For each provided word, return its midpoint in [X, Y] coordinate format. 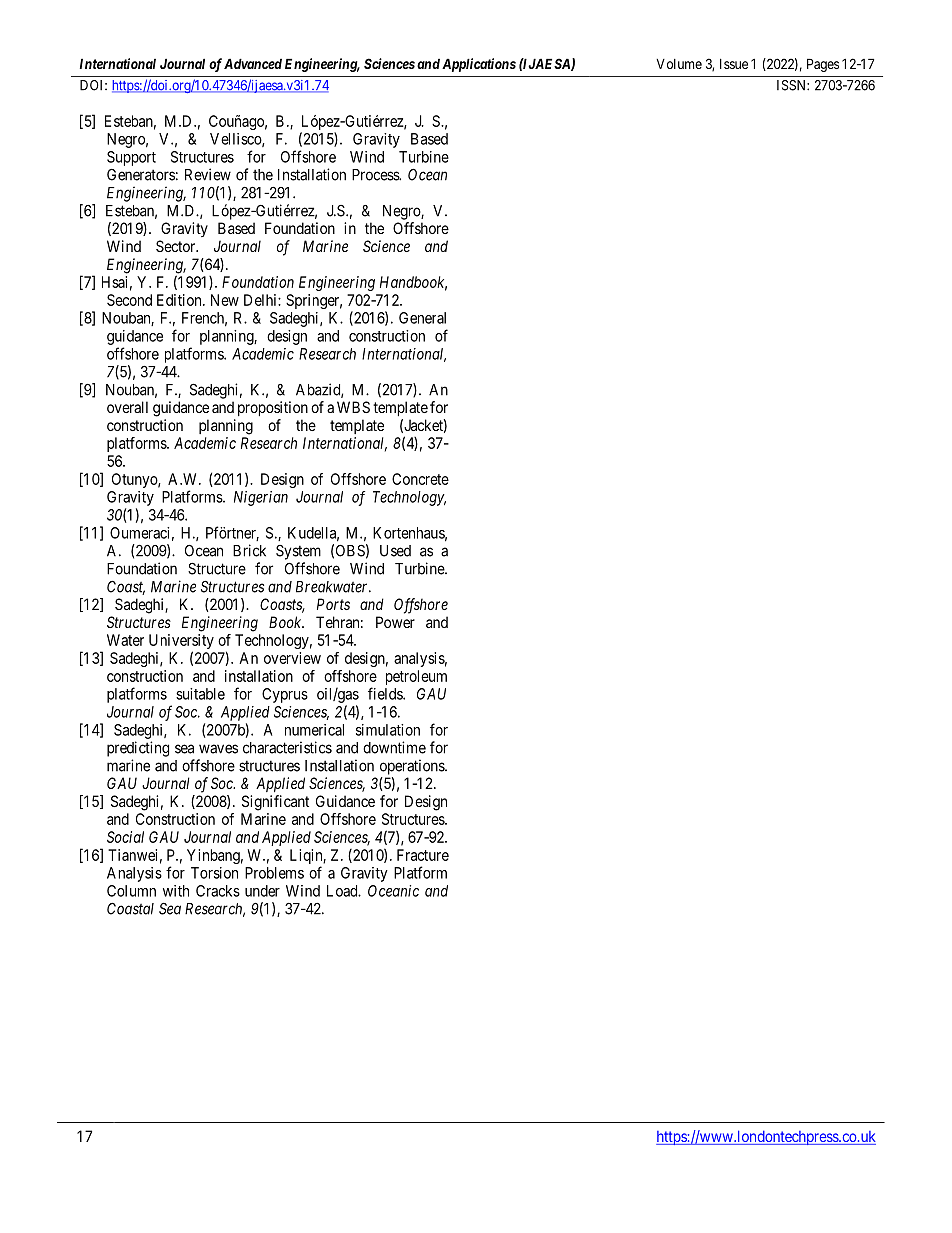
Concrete [420, 479]
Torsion [214, 873]
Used [395, 551]
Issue [734, 64]
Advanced [253, 63]
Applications [479, 65]
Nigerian [261, 498]
